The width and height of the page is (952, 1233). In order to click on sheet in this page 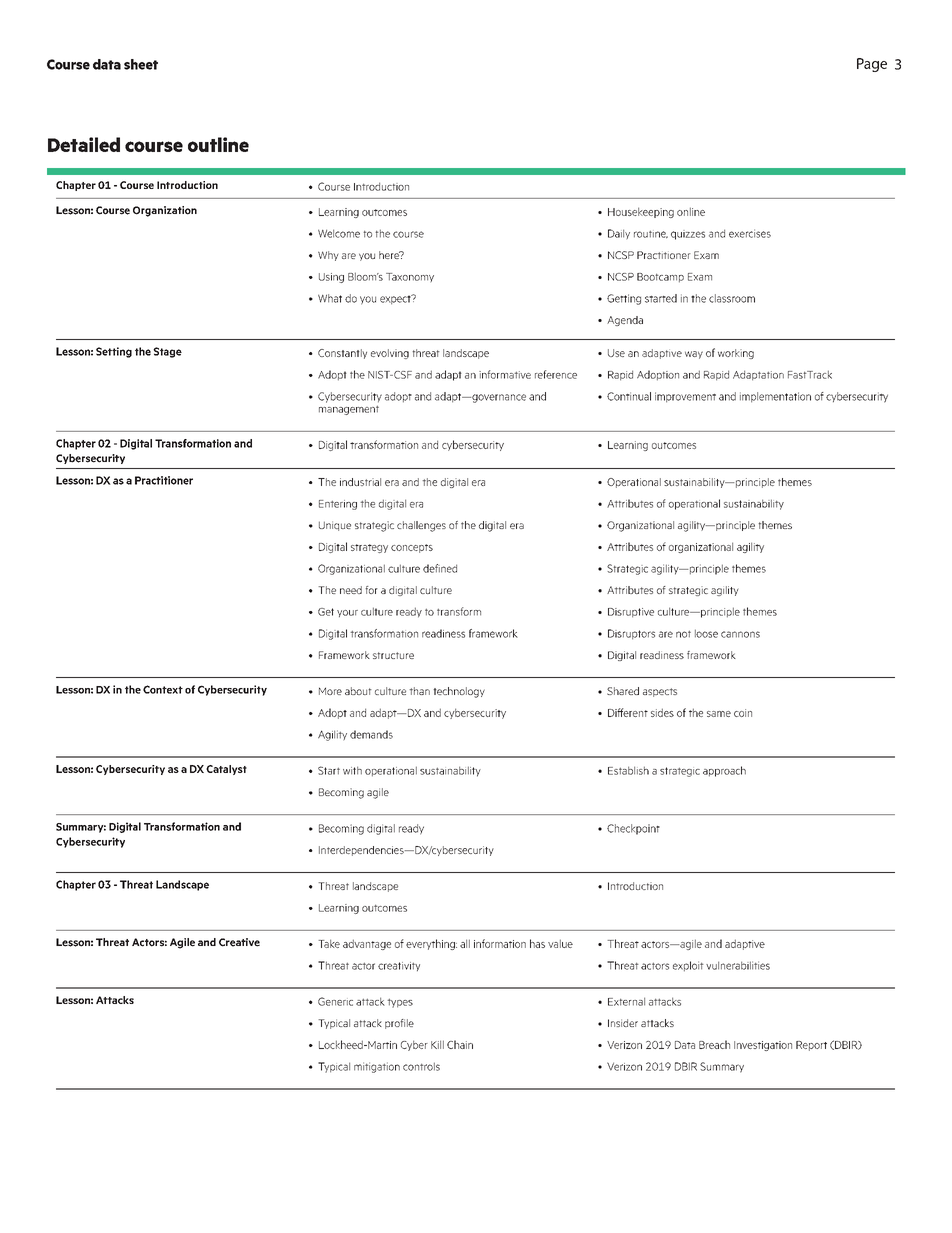, I will do `click(141, 64)`.
